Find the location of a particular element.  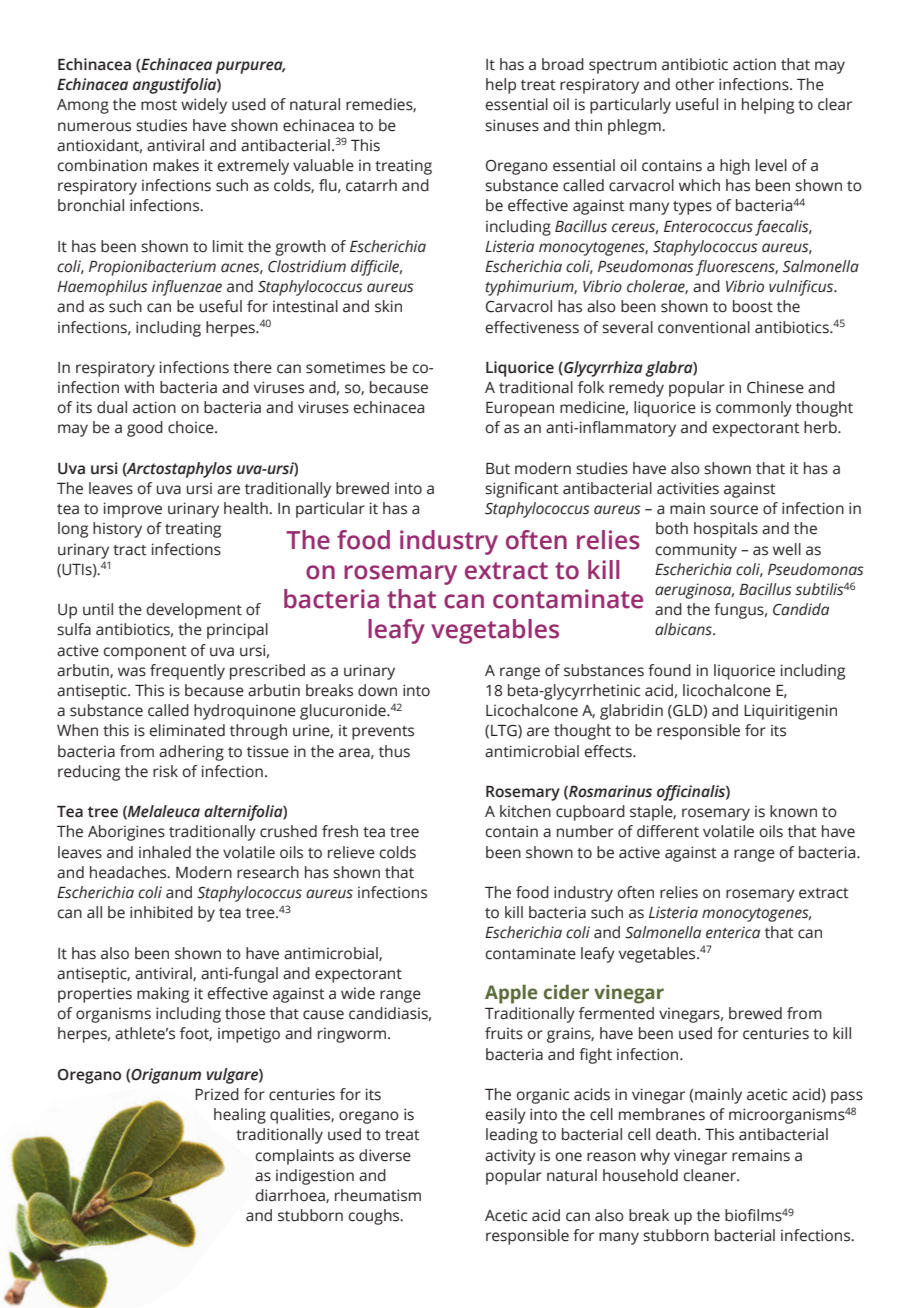

most is located at coordinates (159, 105).
